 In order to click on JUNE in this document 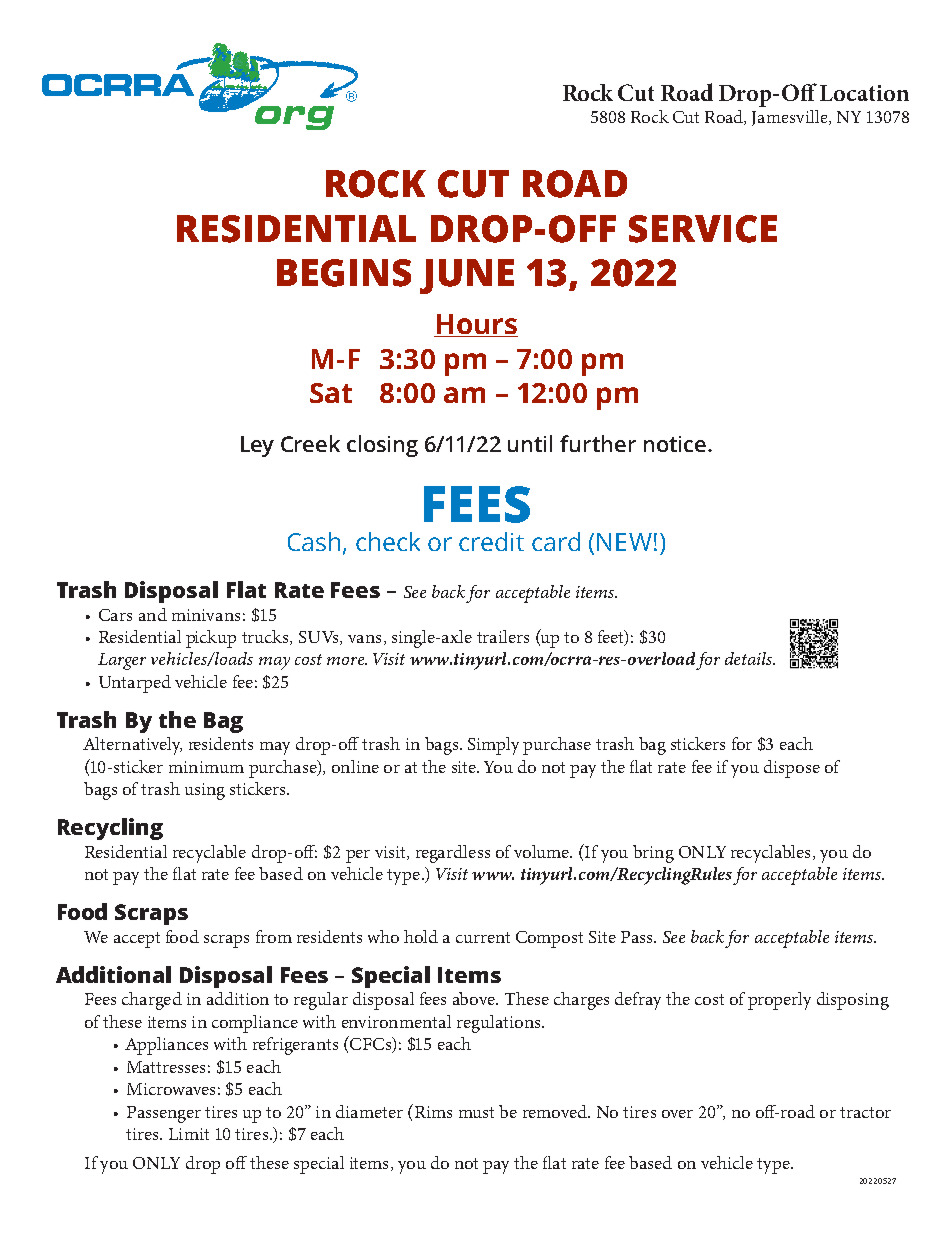, I will do `click(467, 276)`.
